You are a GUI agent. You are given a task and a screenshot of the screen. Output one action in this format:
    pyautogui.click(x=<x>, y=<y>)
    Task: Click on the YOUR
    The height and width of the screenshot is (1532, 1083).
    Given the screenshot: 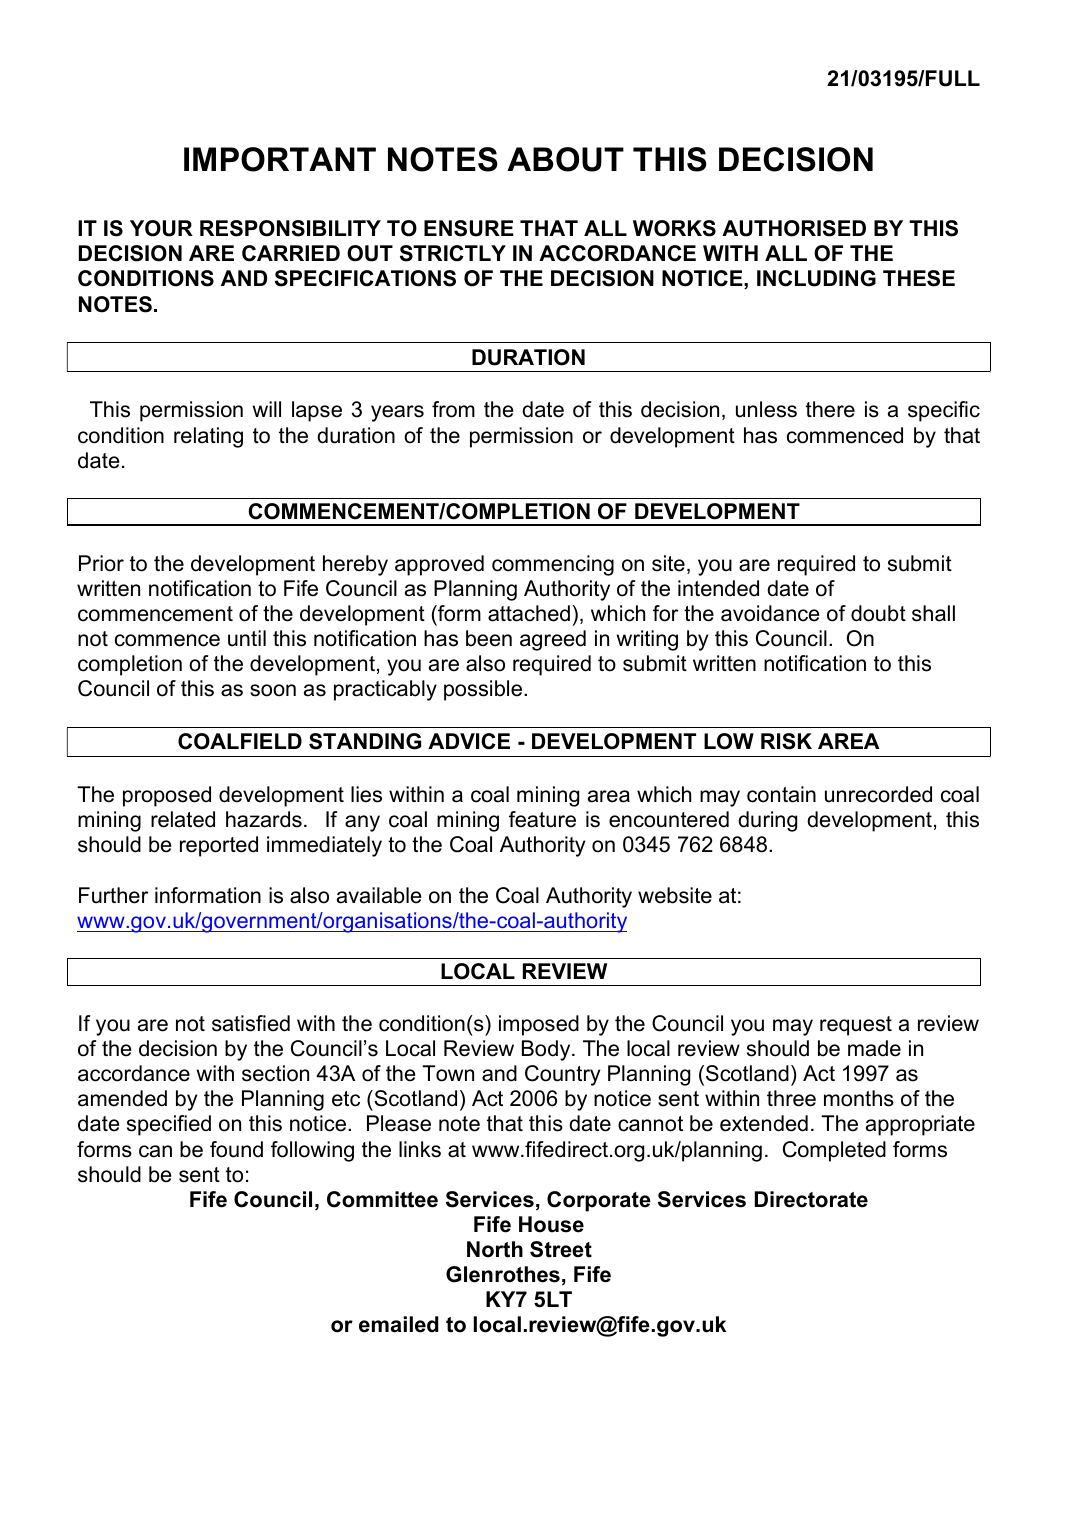 What is the action you would take?
    pyautogui.click(x=161, y=228)
